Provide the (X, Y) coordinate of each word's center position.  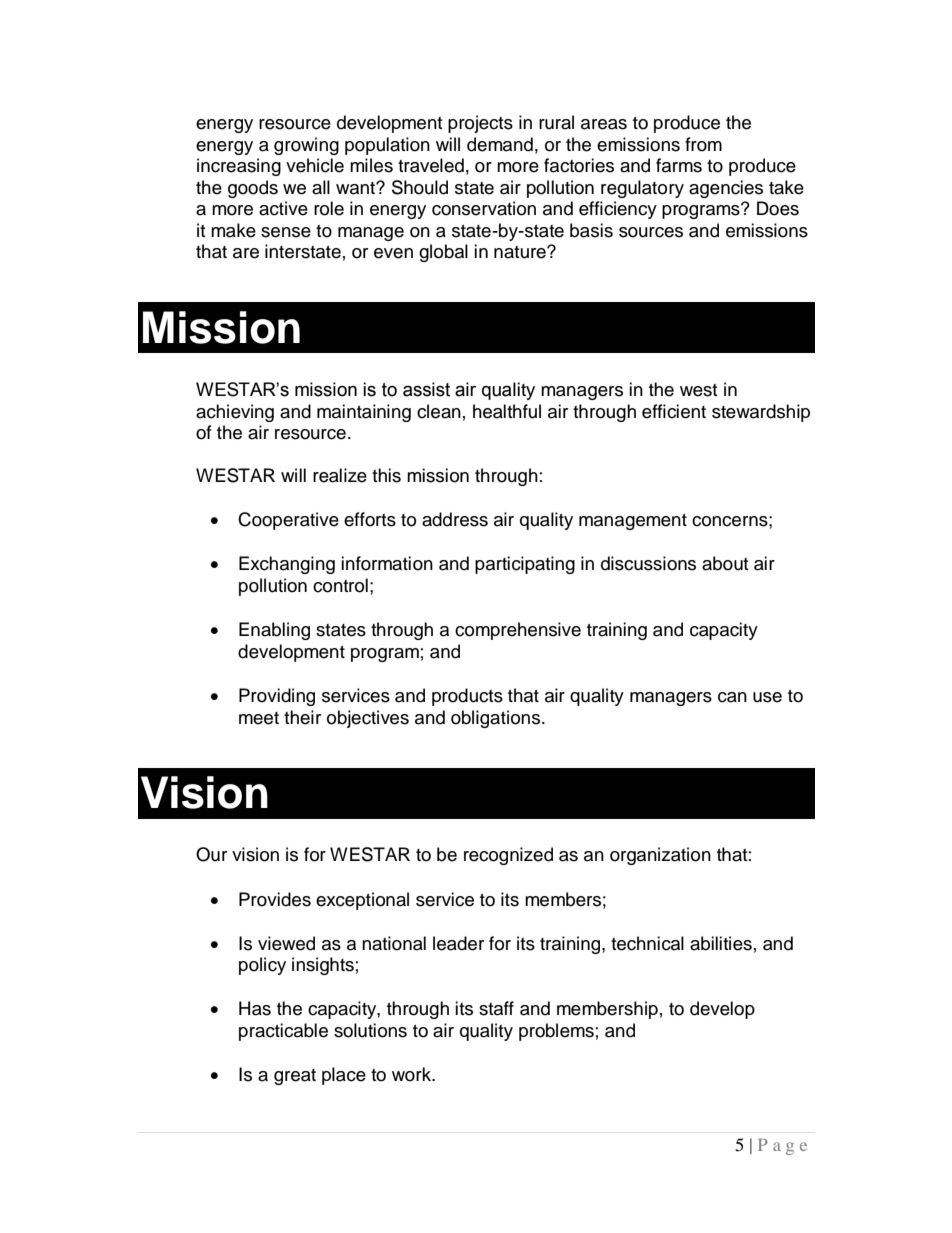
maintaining (364, 413)
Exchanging (287, 565)
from (703, 144)
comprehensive (518, 631)
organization (660, 856)
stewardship (761, 413)
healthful (507, 411)
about (725, 563)
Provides (275, 899)
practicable (283, 1032)
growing (306, 146)
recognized (508, 856)
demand (500, 144)
